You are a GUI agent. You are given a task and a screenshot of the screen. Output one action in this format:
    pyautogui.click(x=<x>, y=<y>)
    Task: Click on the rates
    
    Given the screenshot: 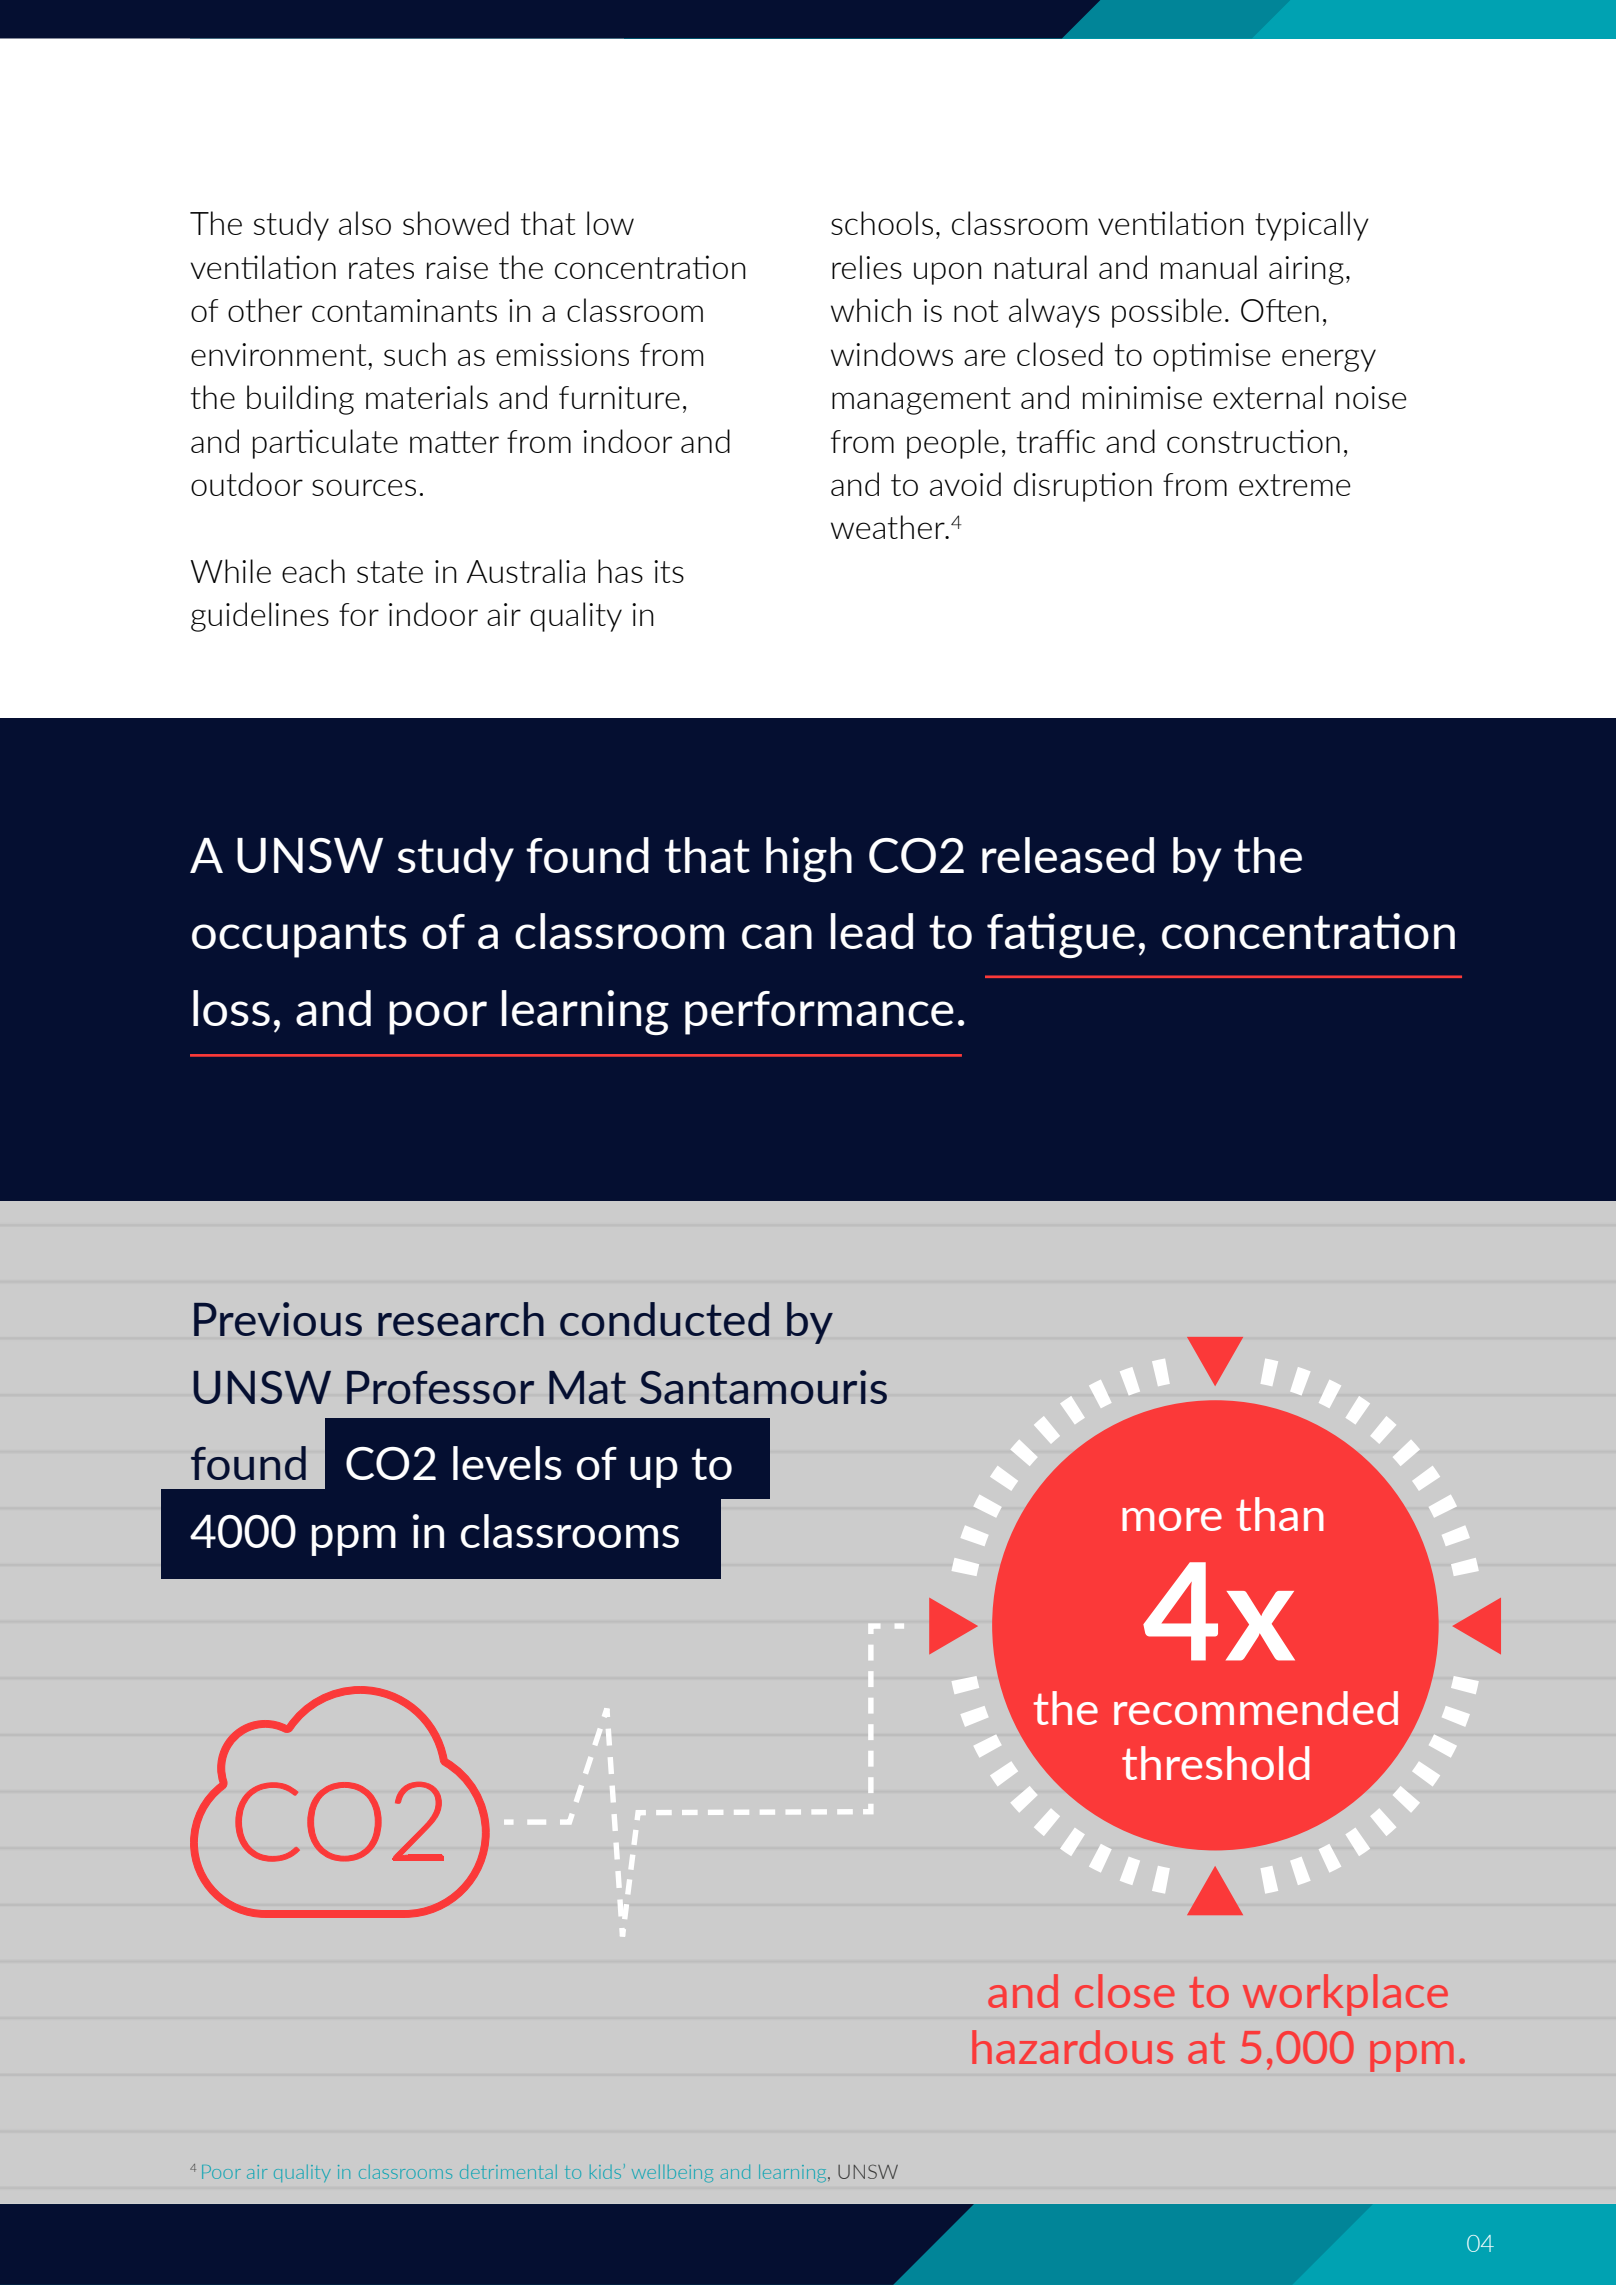 What is the action you would take?
    pyautogui.click(x=381, y=268)
